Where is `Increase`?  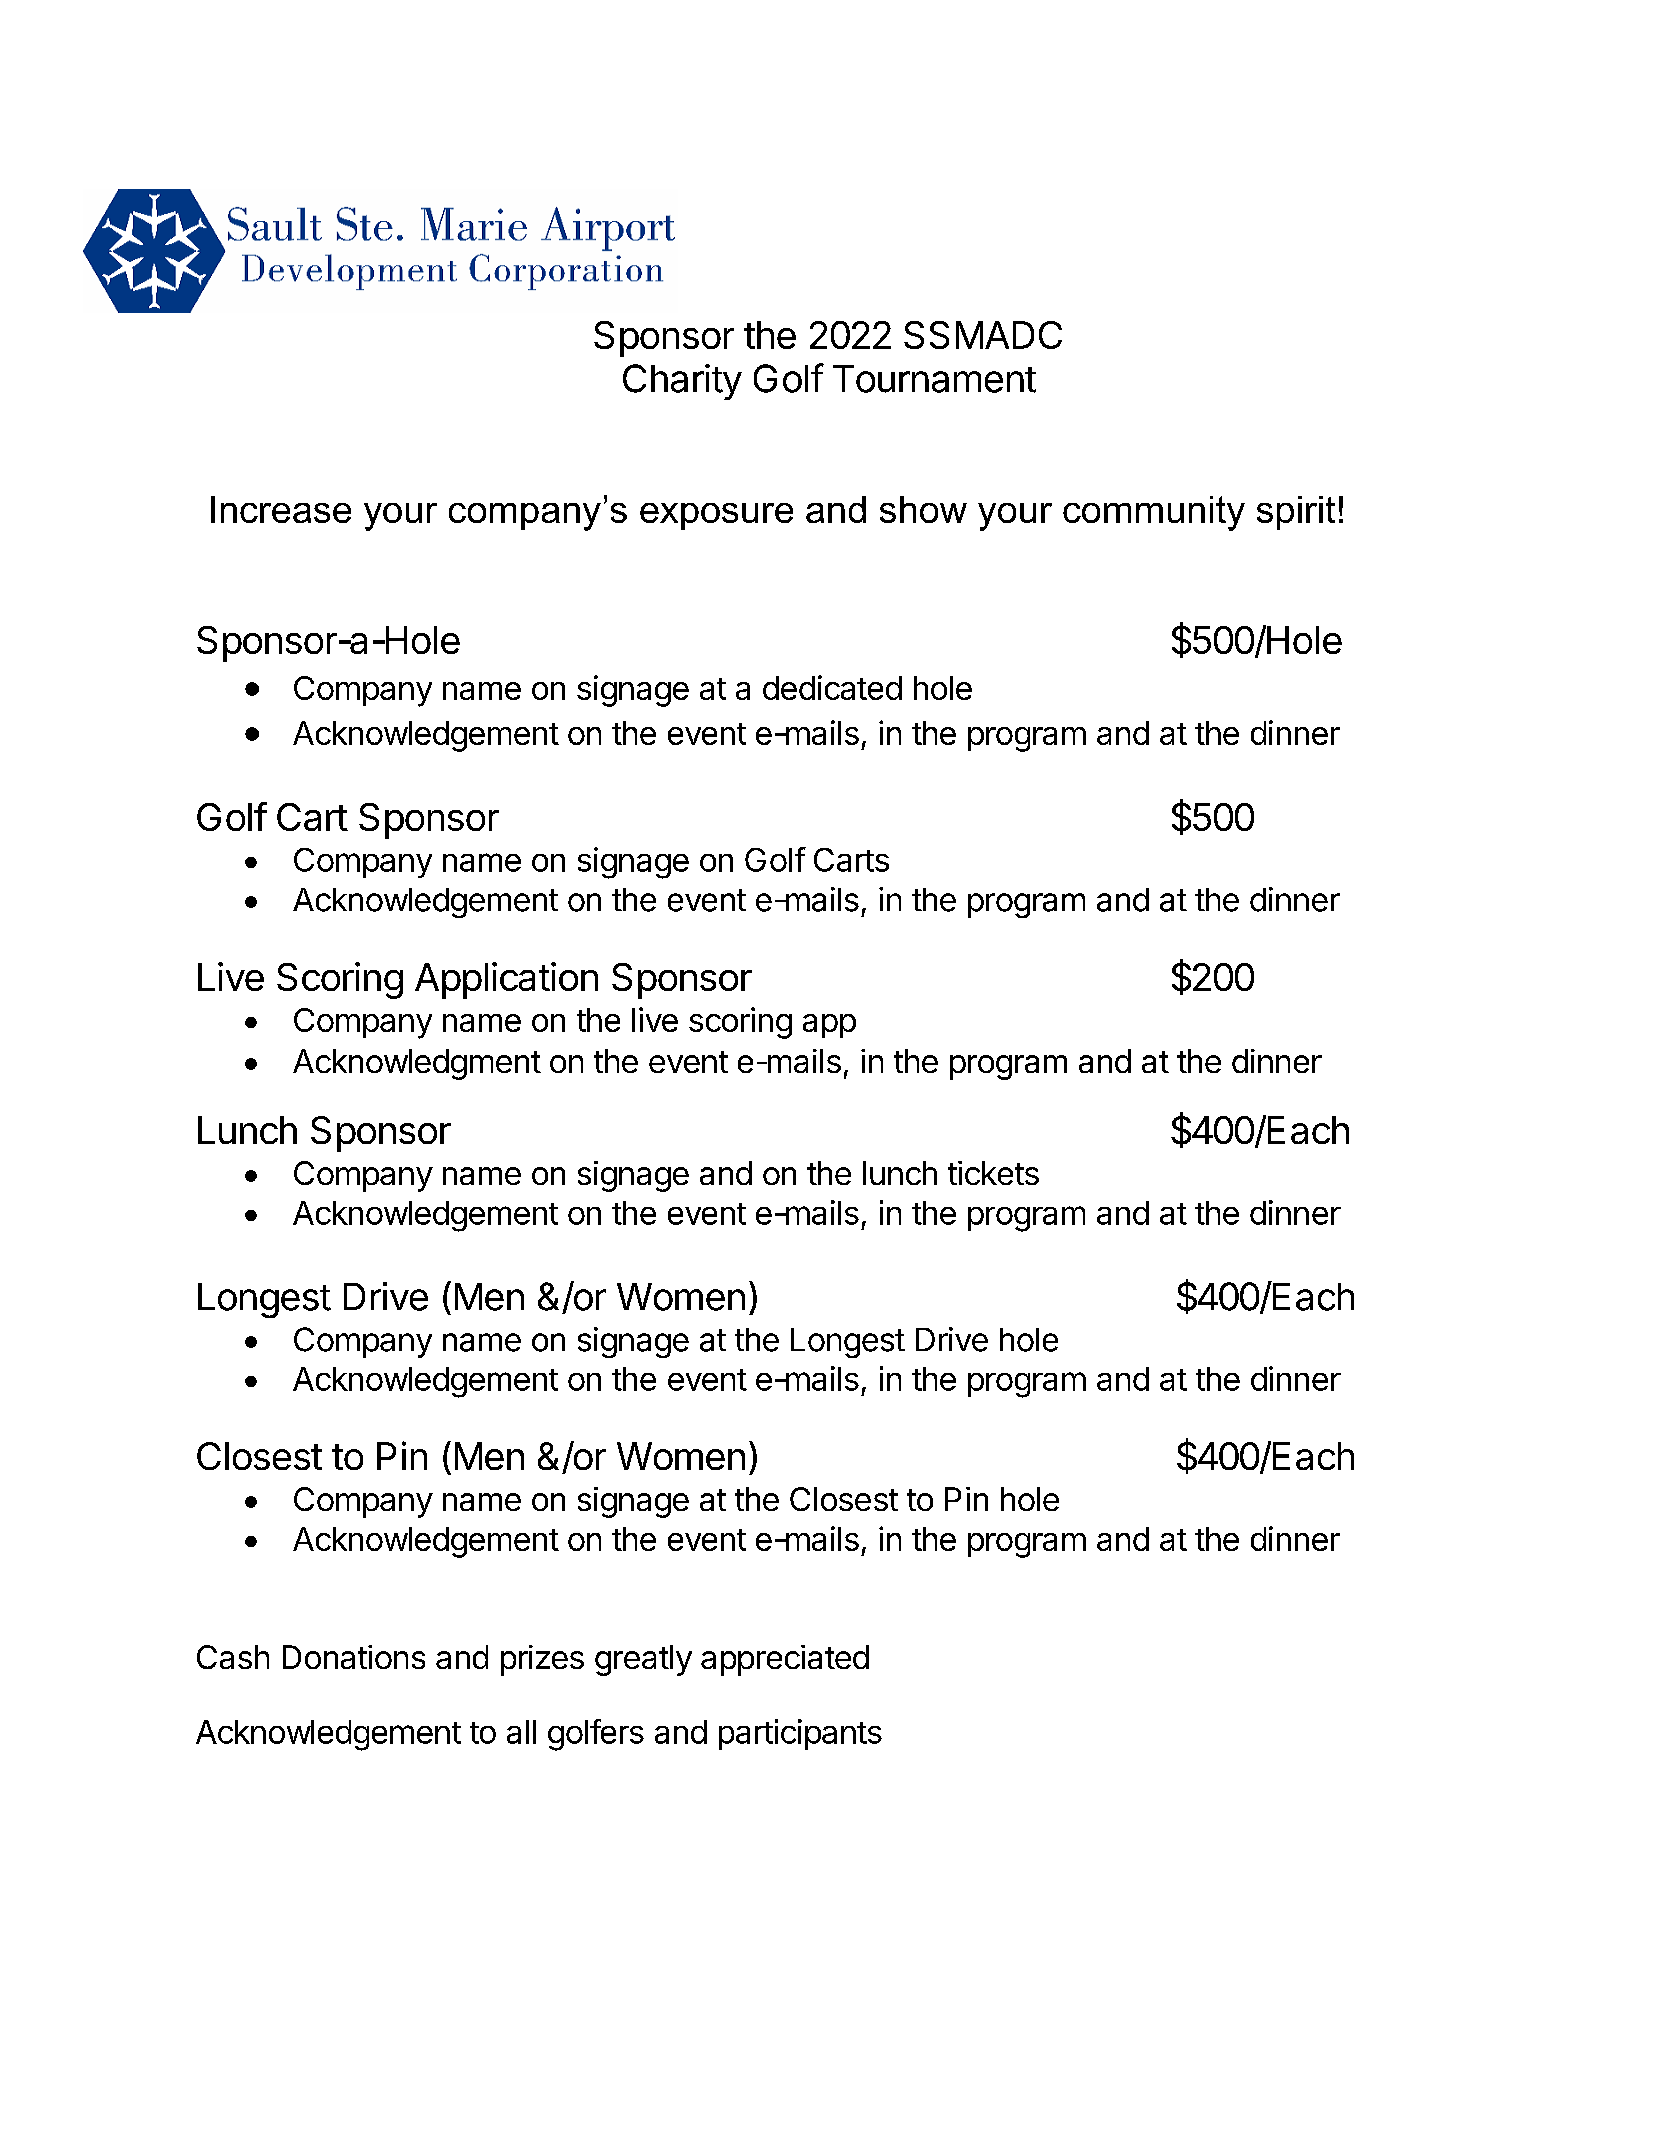 Increase is located at coordinates (281, 509).
